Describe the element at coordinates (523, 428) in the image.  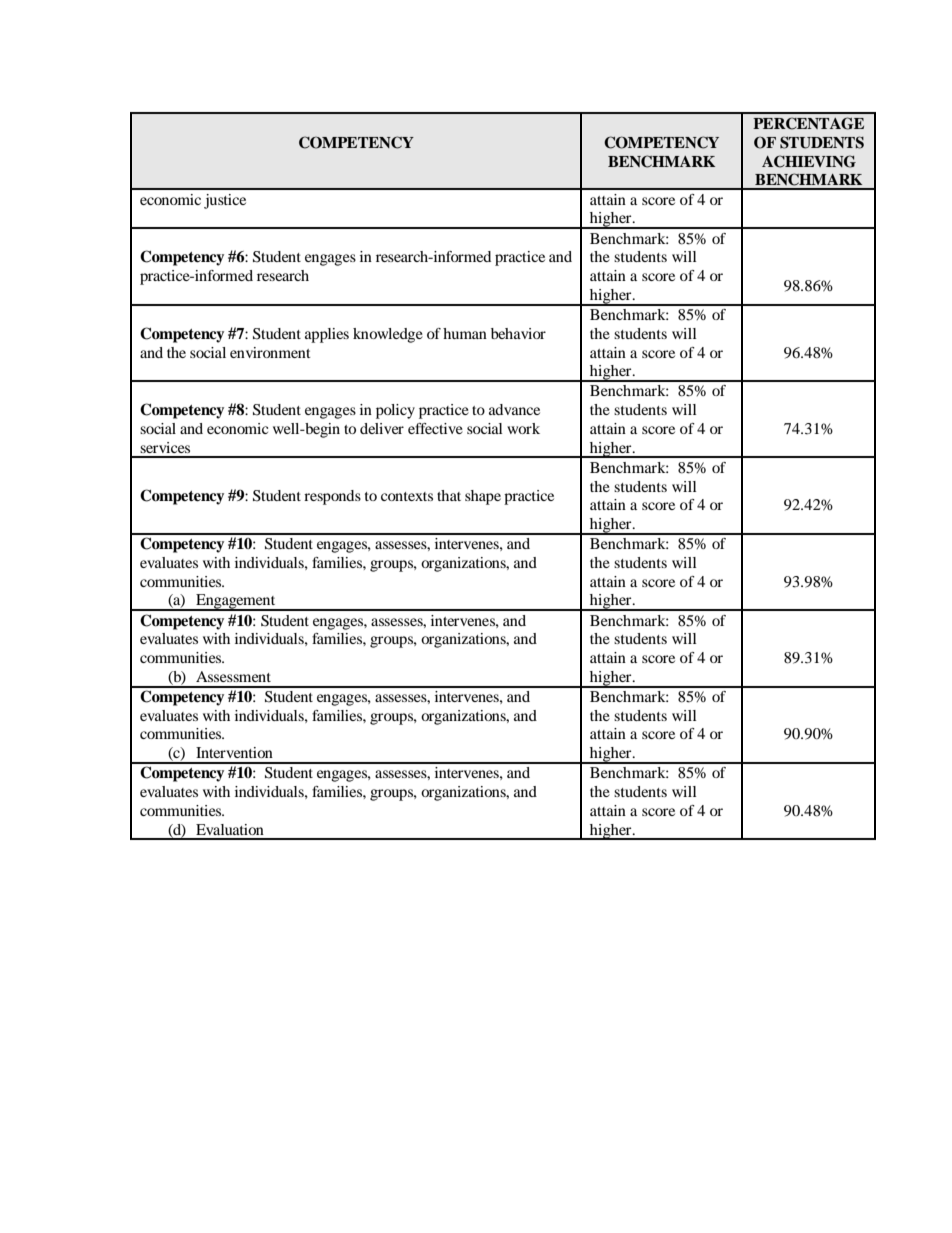
I see `work` at that location.
